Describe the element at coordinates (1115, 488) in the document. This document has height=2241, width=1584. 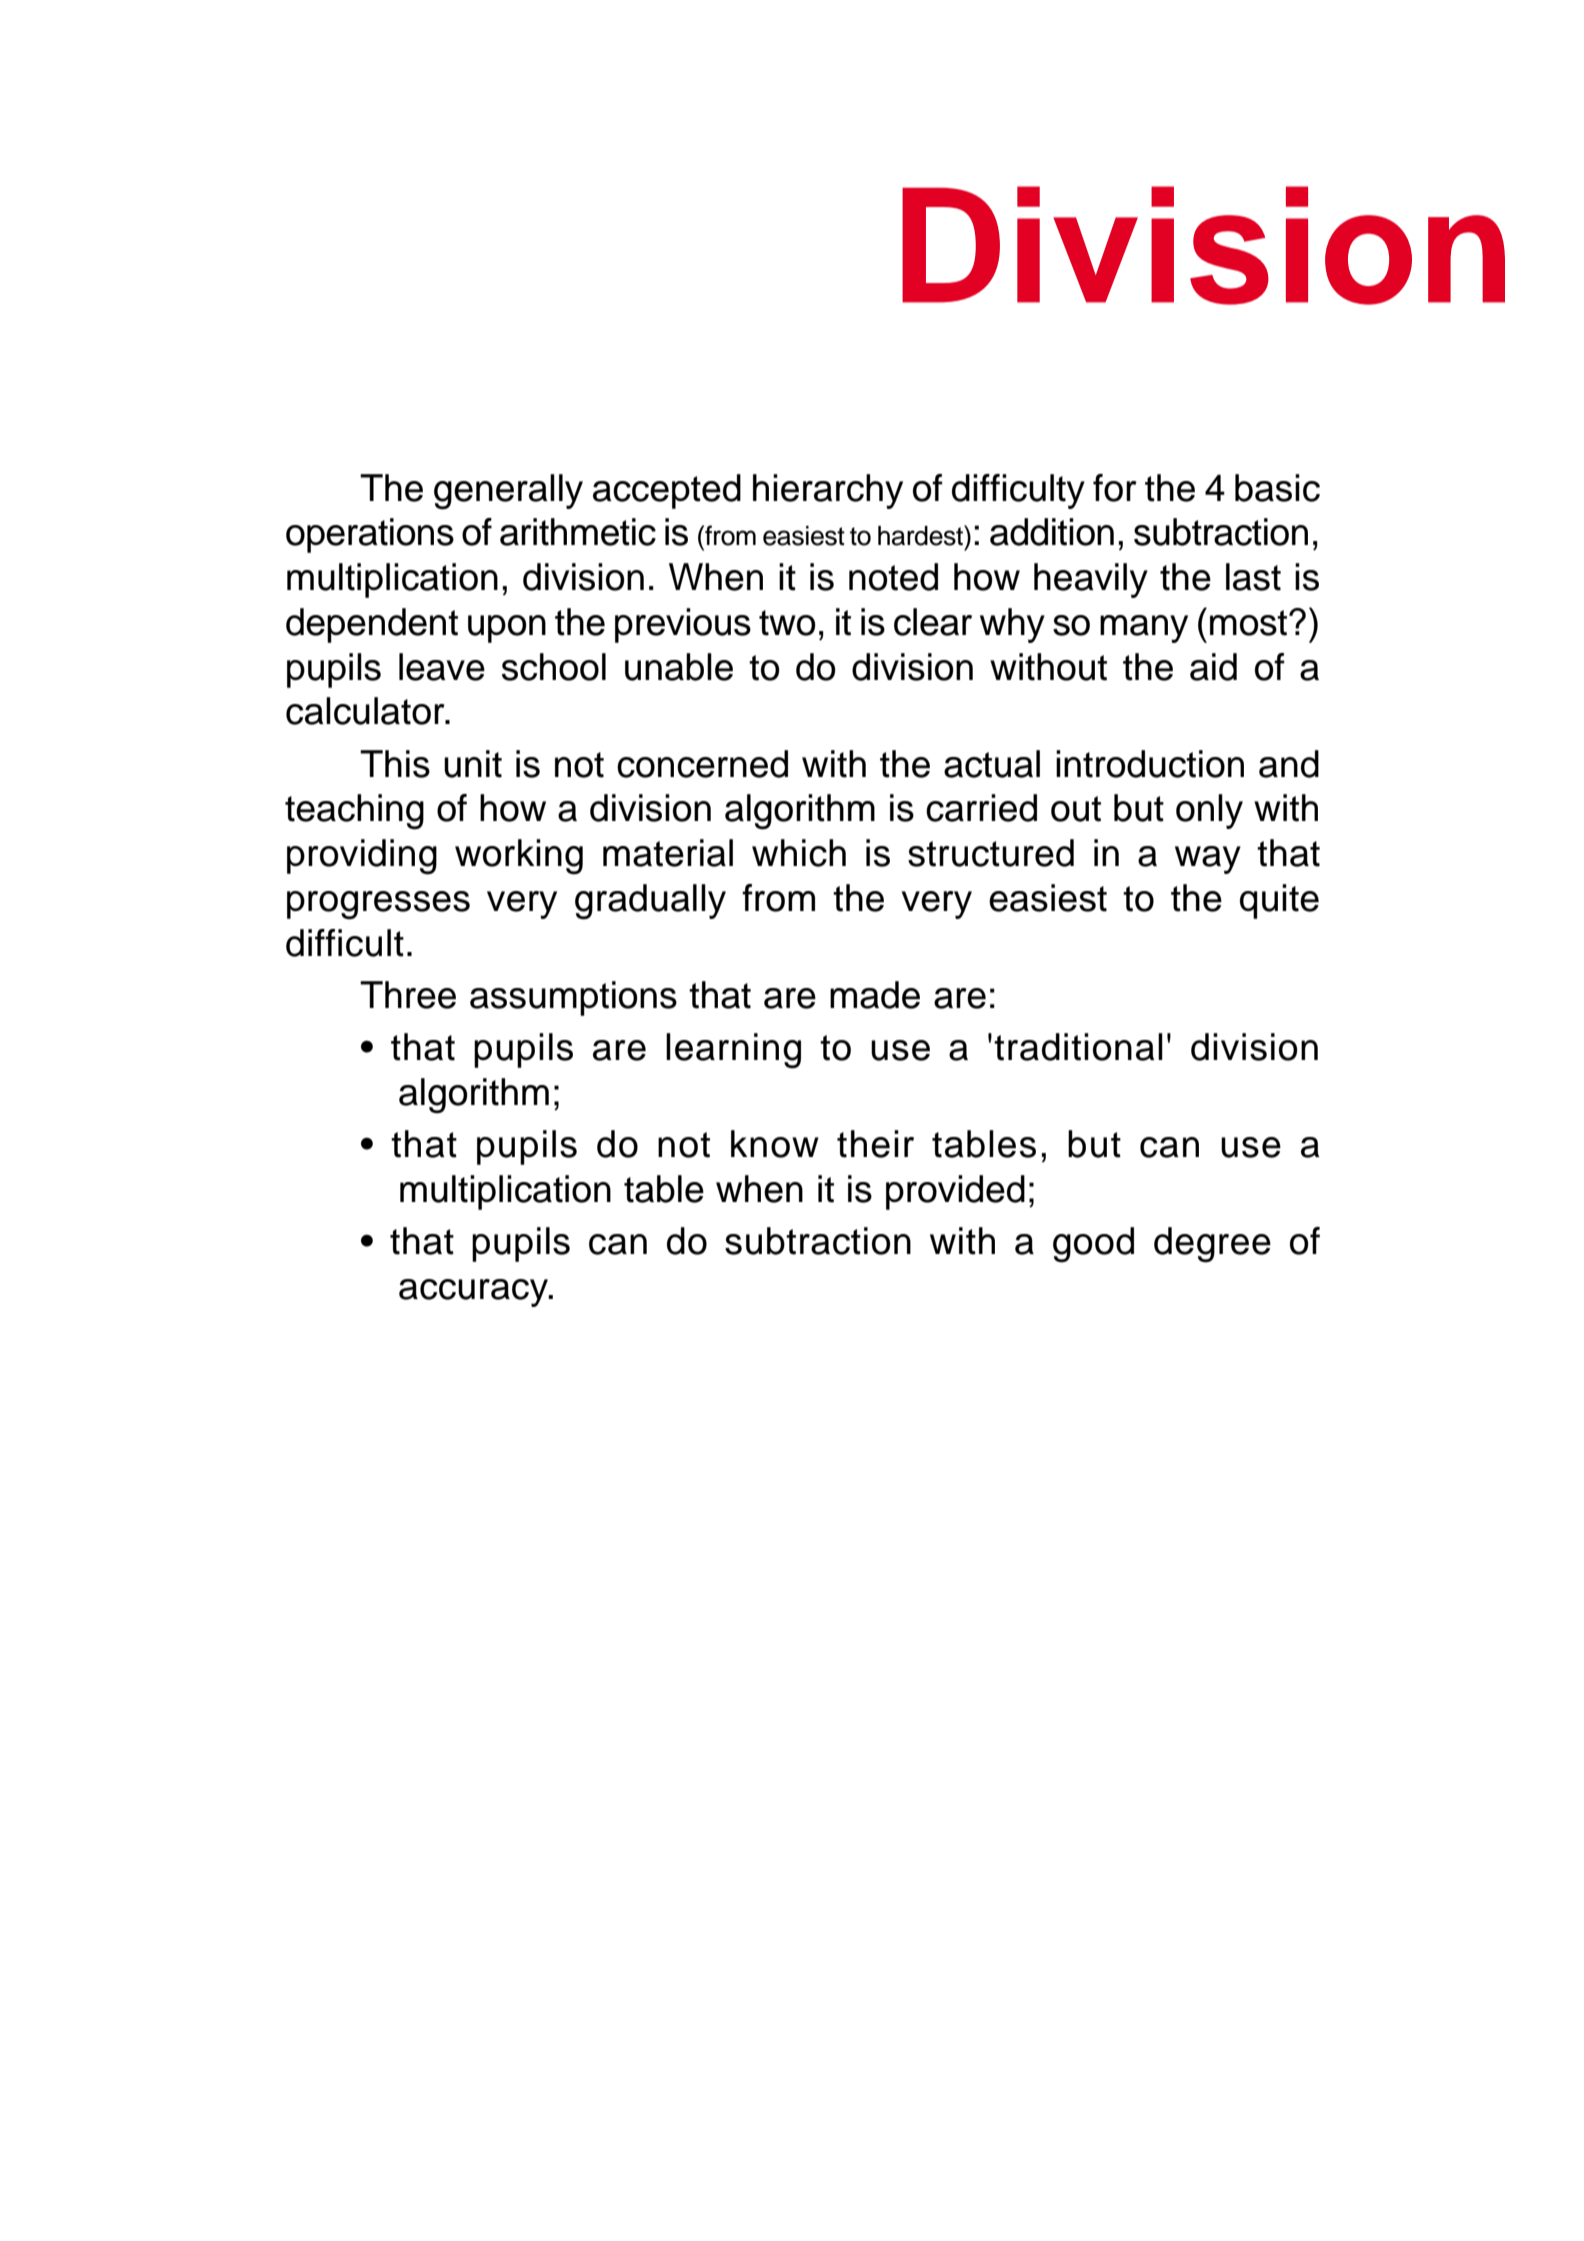
I see `for` at that location.
